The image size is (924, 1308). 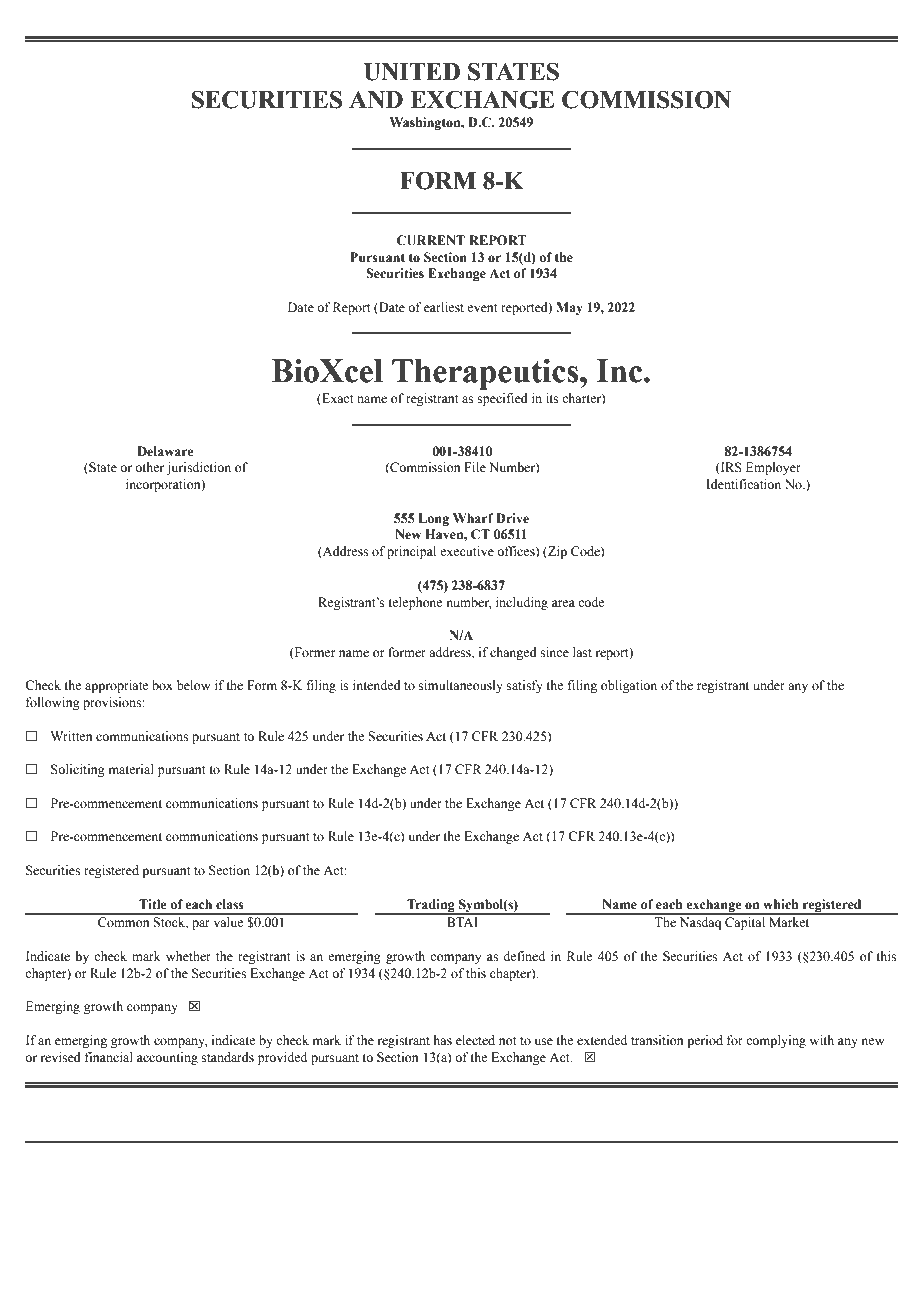 What do you see at coordinates (552, 398) in the screenshot?
I see `its` at bounding box center [552, 398].
